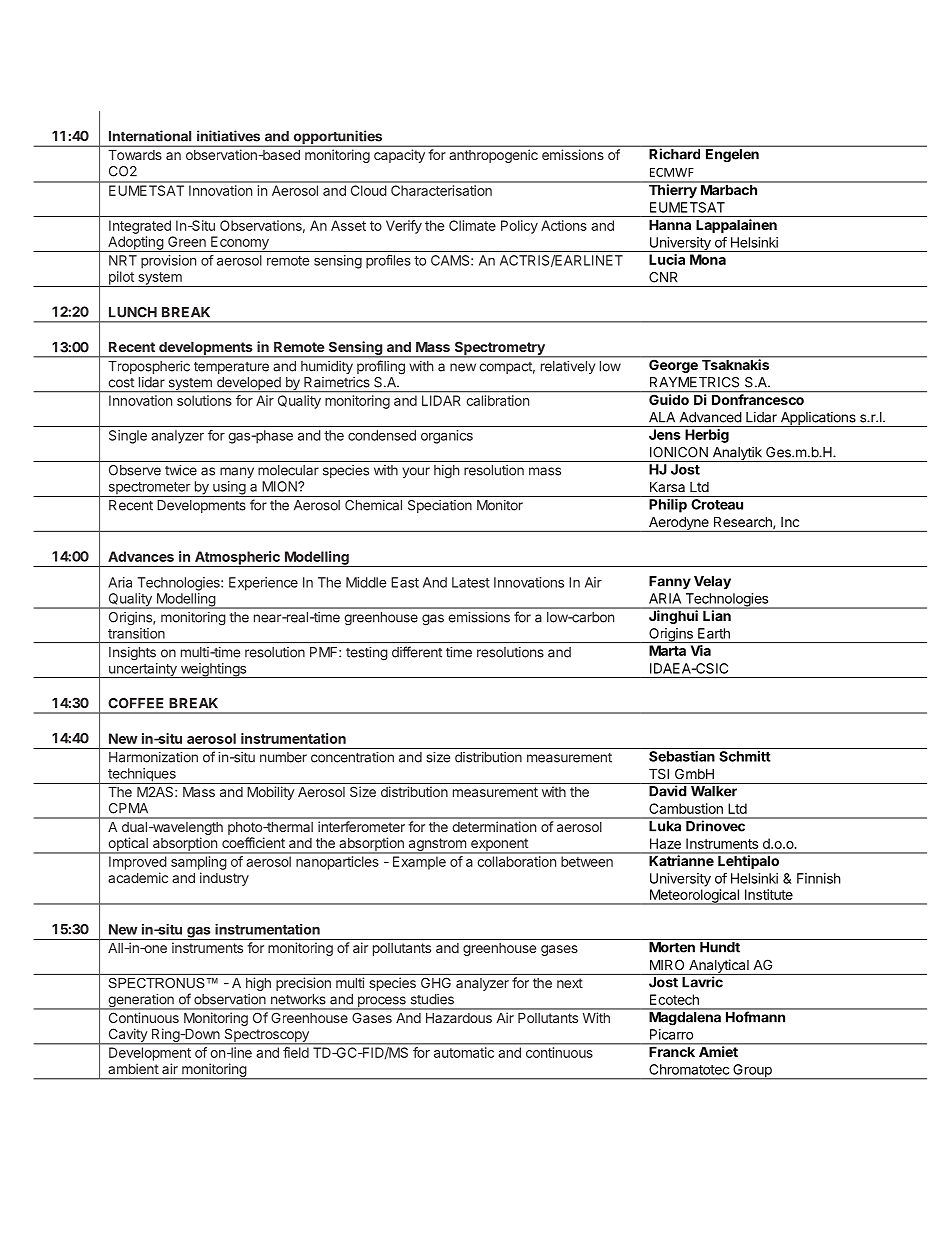  Describe the element at coordinates (674, 154) in the screenshot. I see `Richard` at that location.
